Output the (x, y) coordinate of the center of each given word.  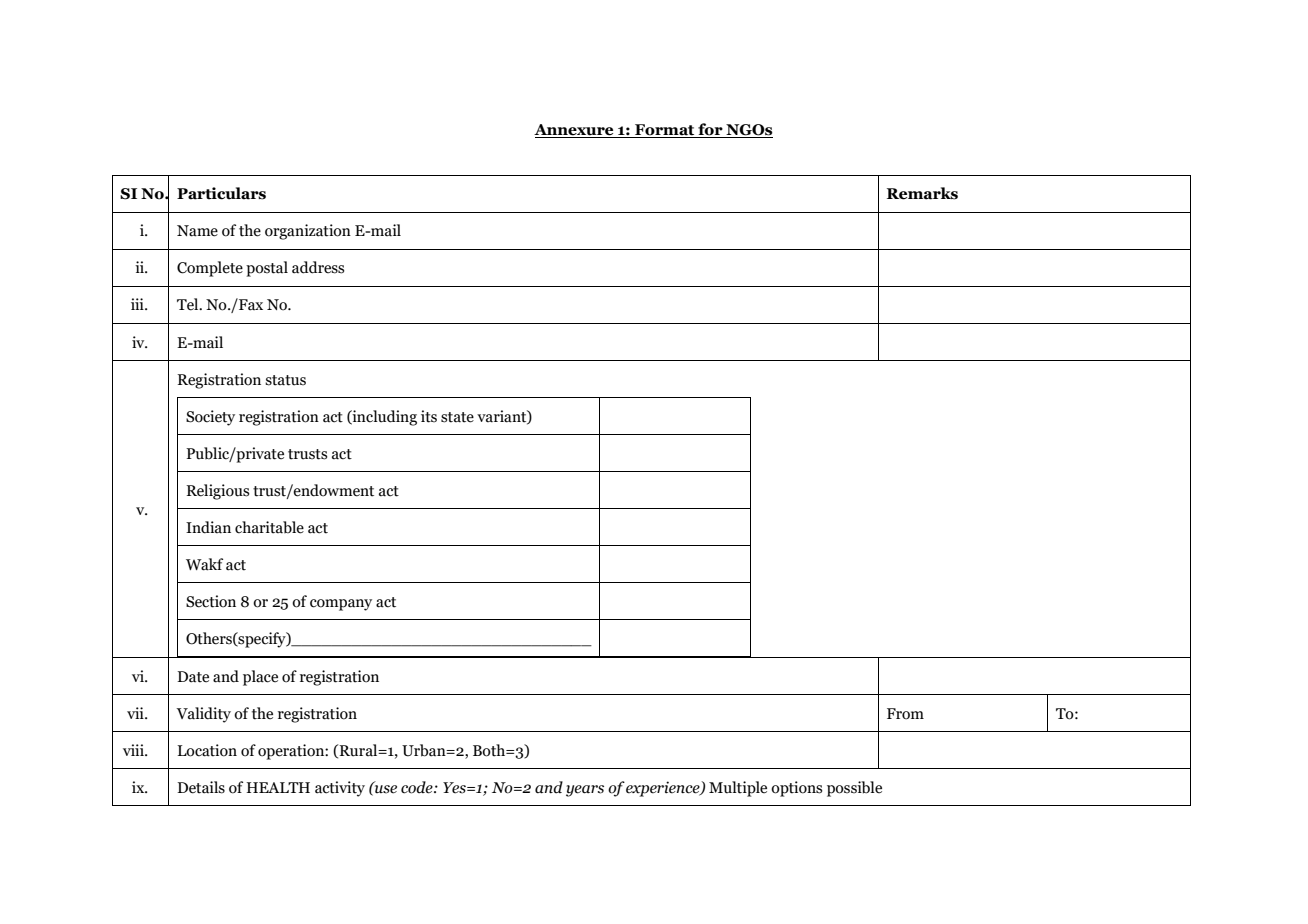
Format (665, 131)
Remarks (922, 193)
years (585, 791)
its (429, 416)
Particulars (221, 193)
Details (201, 787)
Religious (217, 492)
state (457, 417)
